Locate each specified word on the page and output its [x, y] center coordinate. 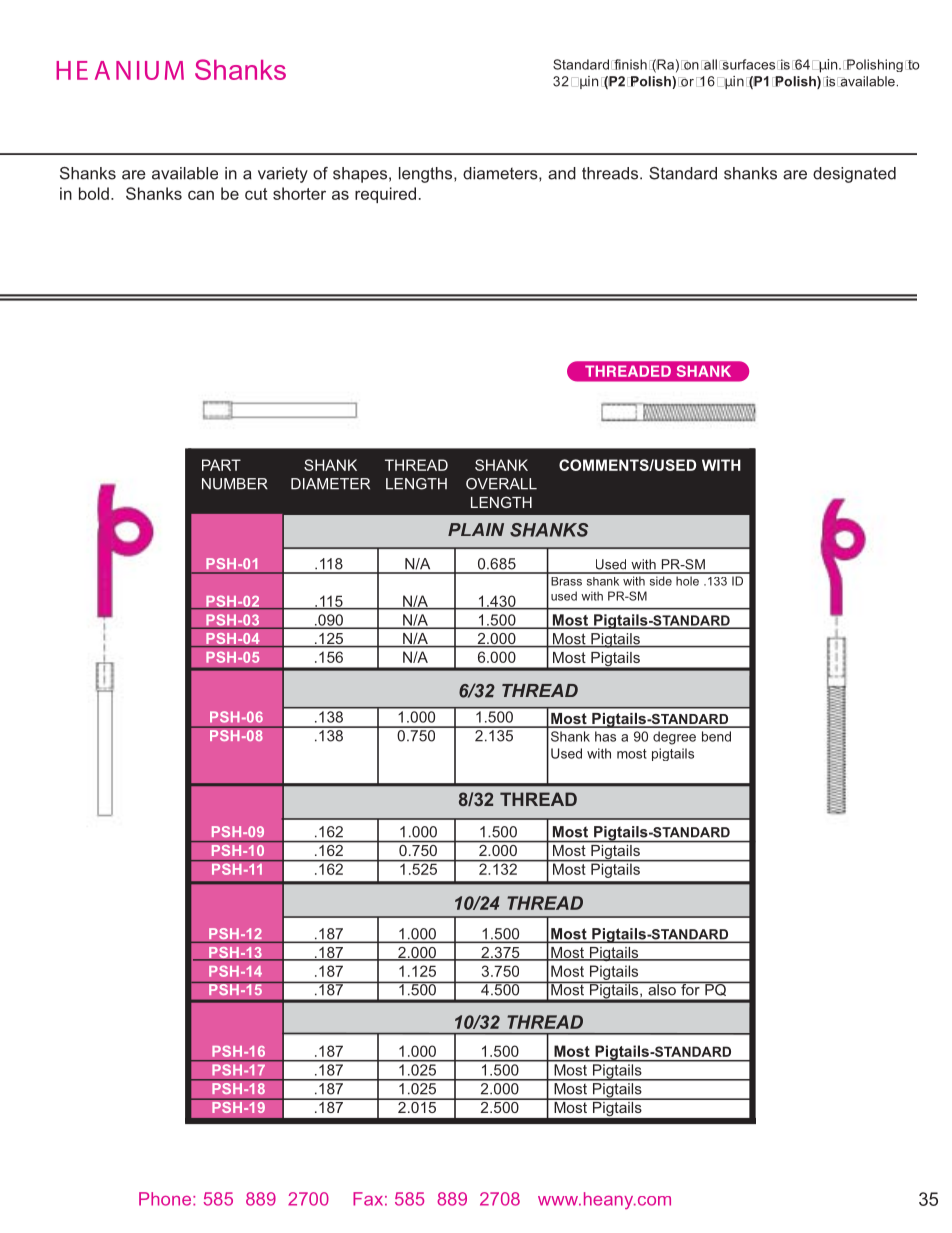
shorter [299, 193]
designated [854, 175]
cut [256, 194]
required [385, 195]
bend [716, 736]
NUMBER [235, 484]
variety [283, 175]
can [201, 195]
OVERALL [501, 484]
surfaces [747, 64]
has [605, 736]
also [662, 988]
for [690, 988]
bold [94, 193]
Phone [165, 1199]
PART [221, 465]
